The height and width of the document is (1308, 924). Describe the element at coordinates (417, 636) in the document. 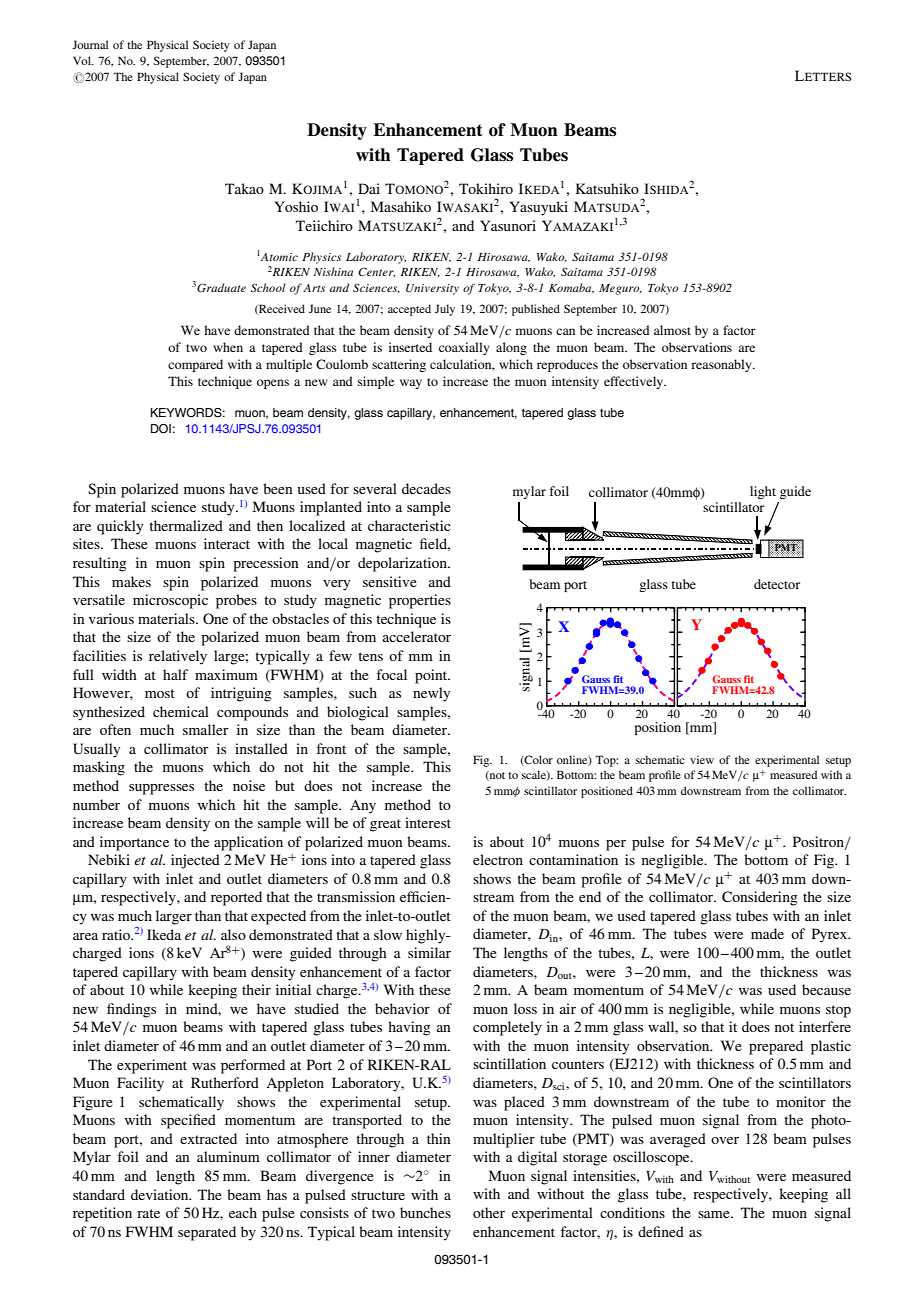

I see `accelerator` at that location.
